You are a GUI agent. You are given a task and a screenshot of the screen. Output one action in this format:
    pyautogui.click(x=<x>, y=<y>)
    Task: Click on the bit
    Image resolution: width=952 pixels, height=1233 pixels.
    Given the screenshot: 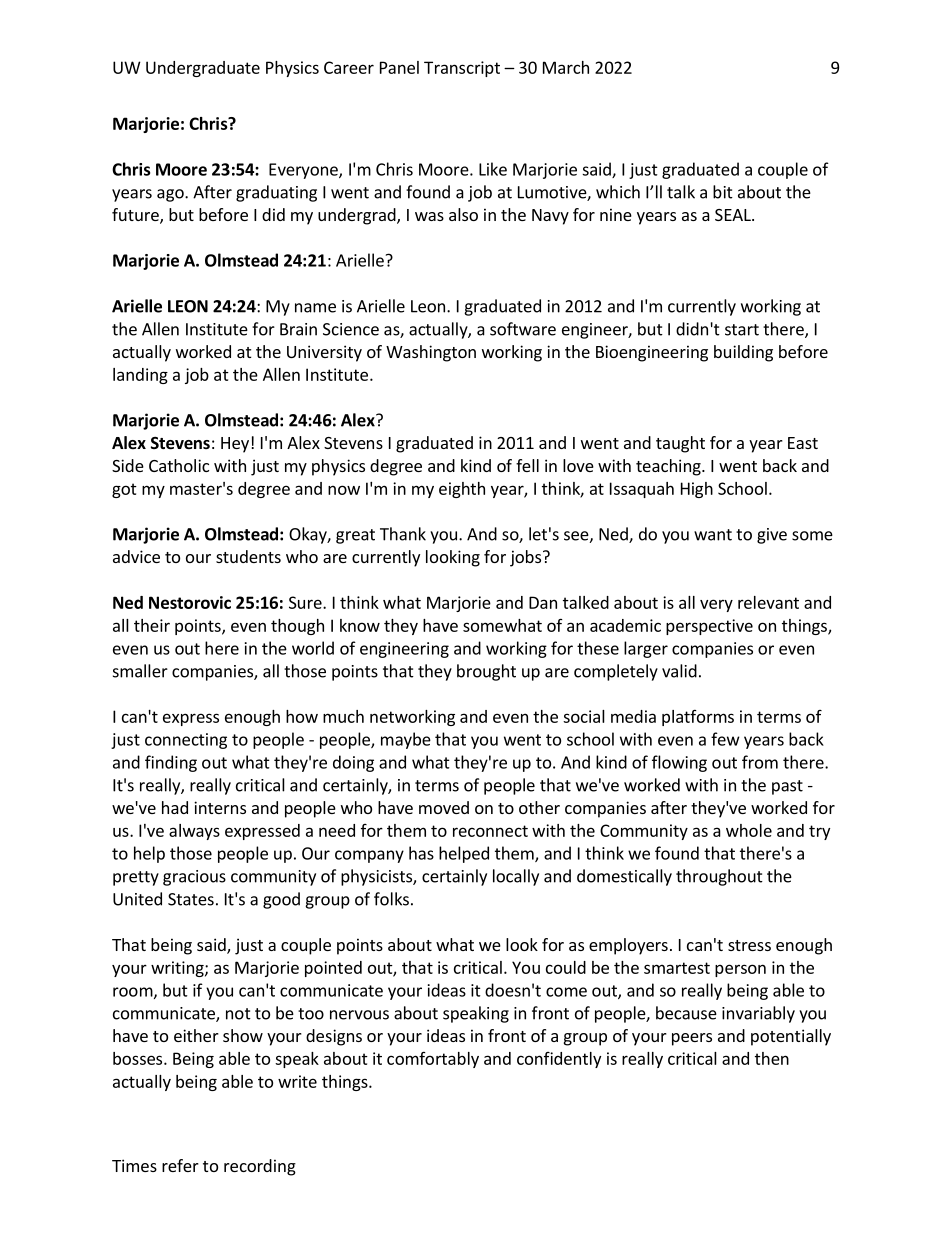 What is the action you would take?
    pyautogui.click(x=723, y=192)
